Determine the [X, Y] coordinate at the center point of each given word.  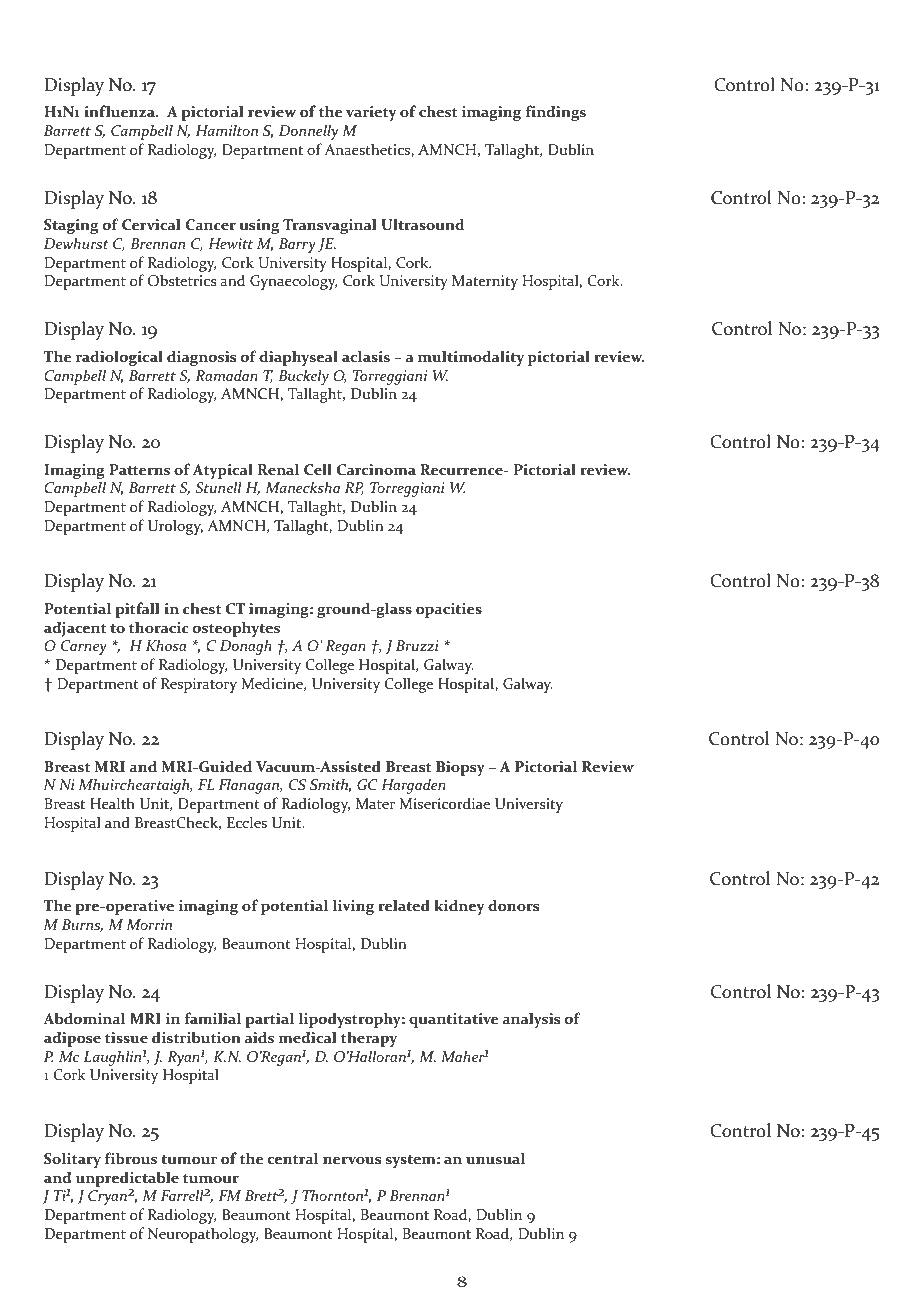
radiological [119, 358]
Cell [318, 469]
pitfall [137, 610]
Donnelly [308, 132]
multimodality [471, 358]
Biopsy [460, 768]
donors [513, 905]
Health [112, 803]
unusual [495, 1158]
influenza [120, 111]
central [293, 1158]
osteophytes [236, 629]
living [353, 907]
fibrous [131, 1158]
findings [556, 113]
